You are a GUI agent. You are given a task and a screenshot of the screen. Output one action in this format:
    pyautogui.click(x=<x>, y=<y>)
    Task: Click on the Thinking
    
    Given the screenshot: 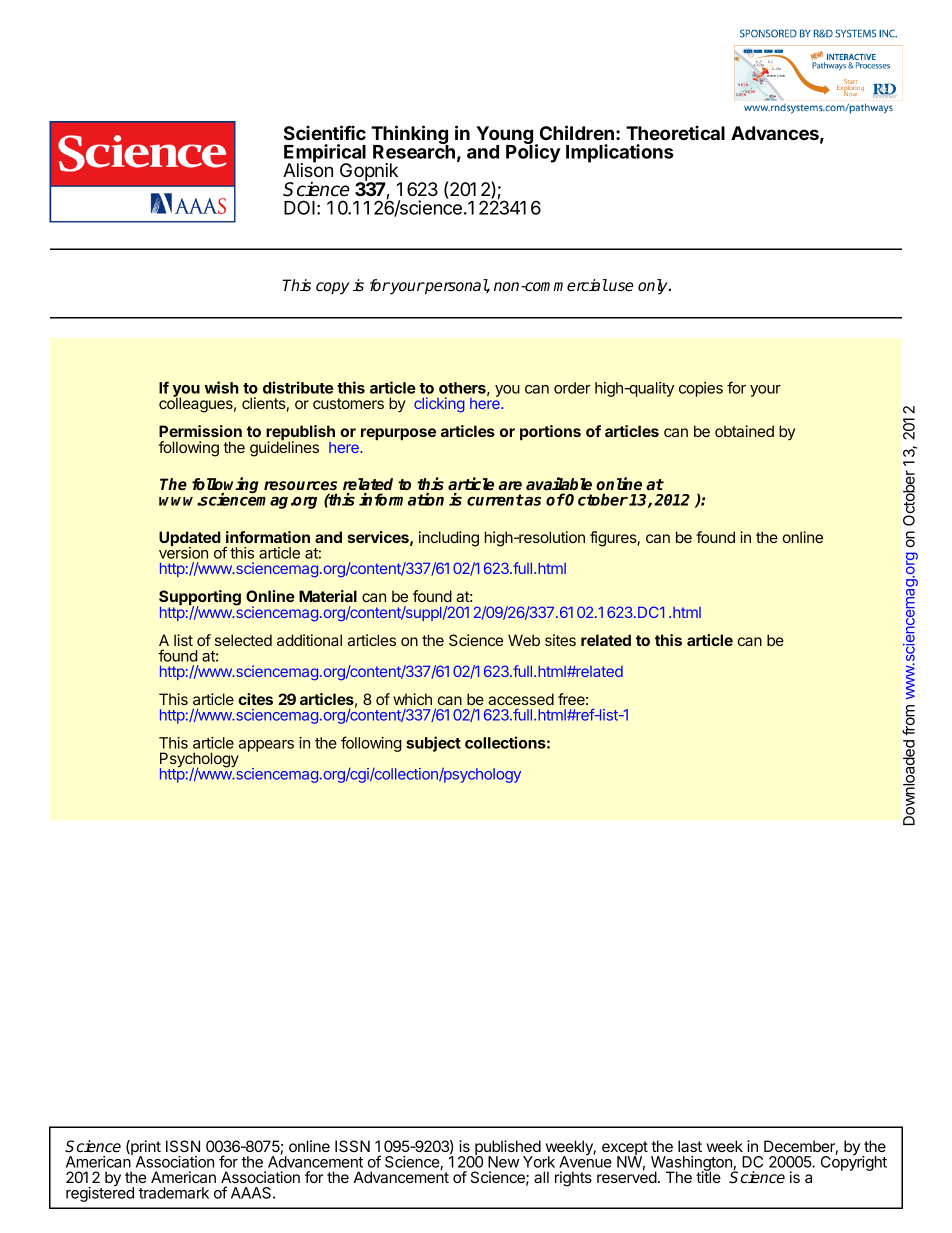 What is the action you would take?
    pyautogui.click(x=410, y=136)
